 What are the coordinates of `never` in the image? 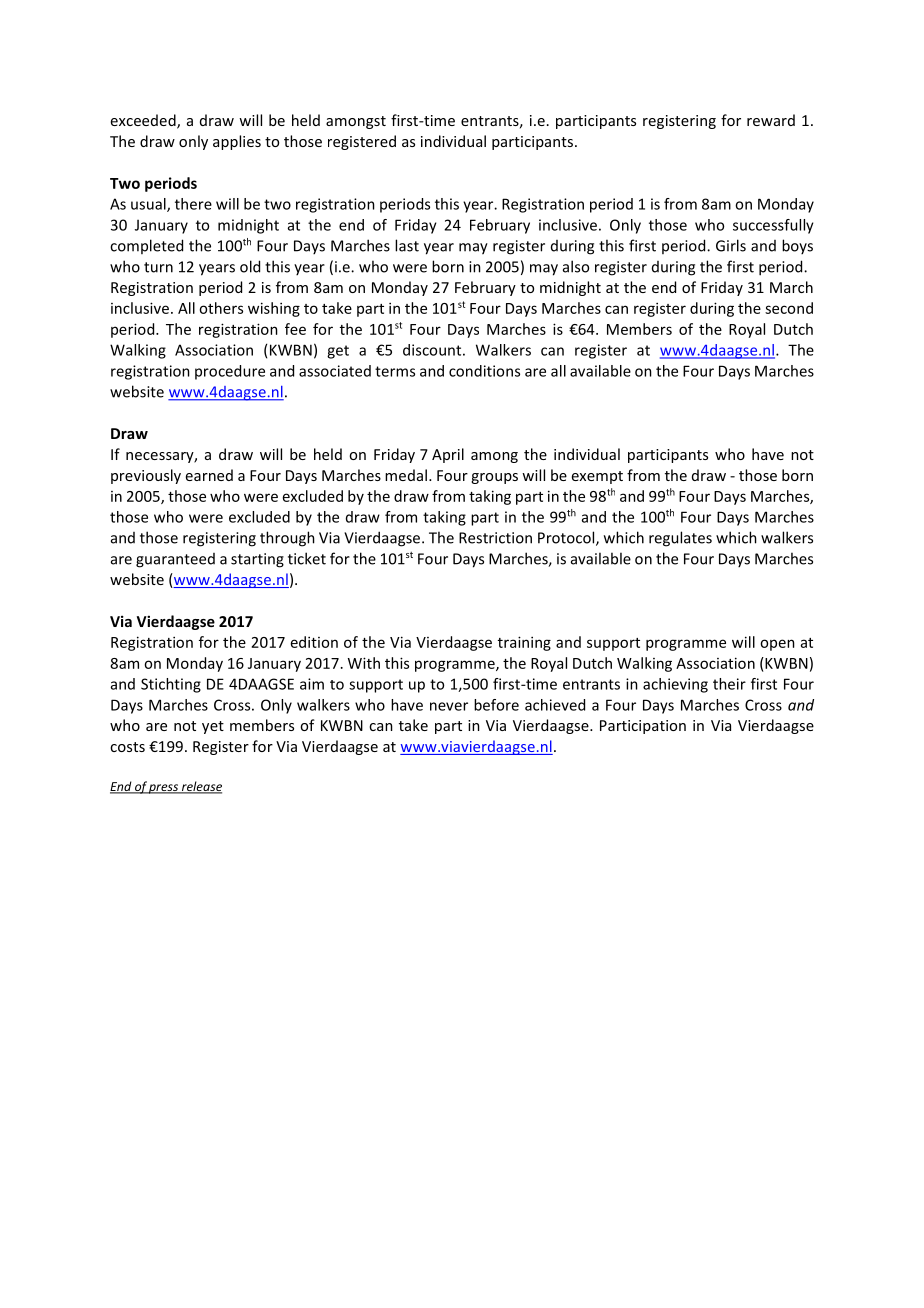 It's located at (449, 706).
